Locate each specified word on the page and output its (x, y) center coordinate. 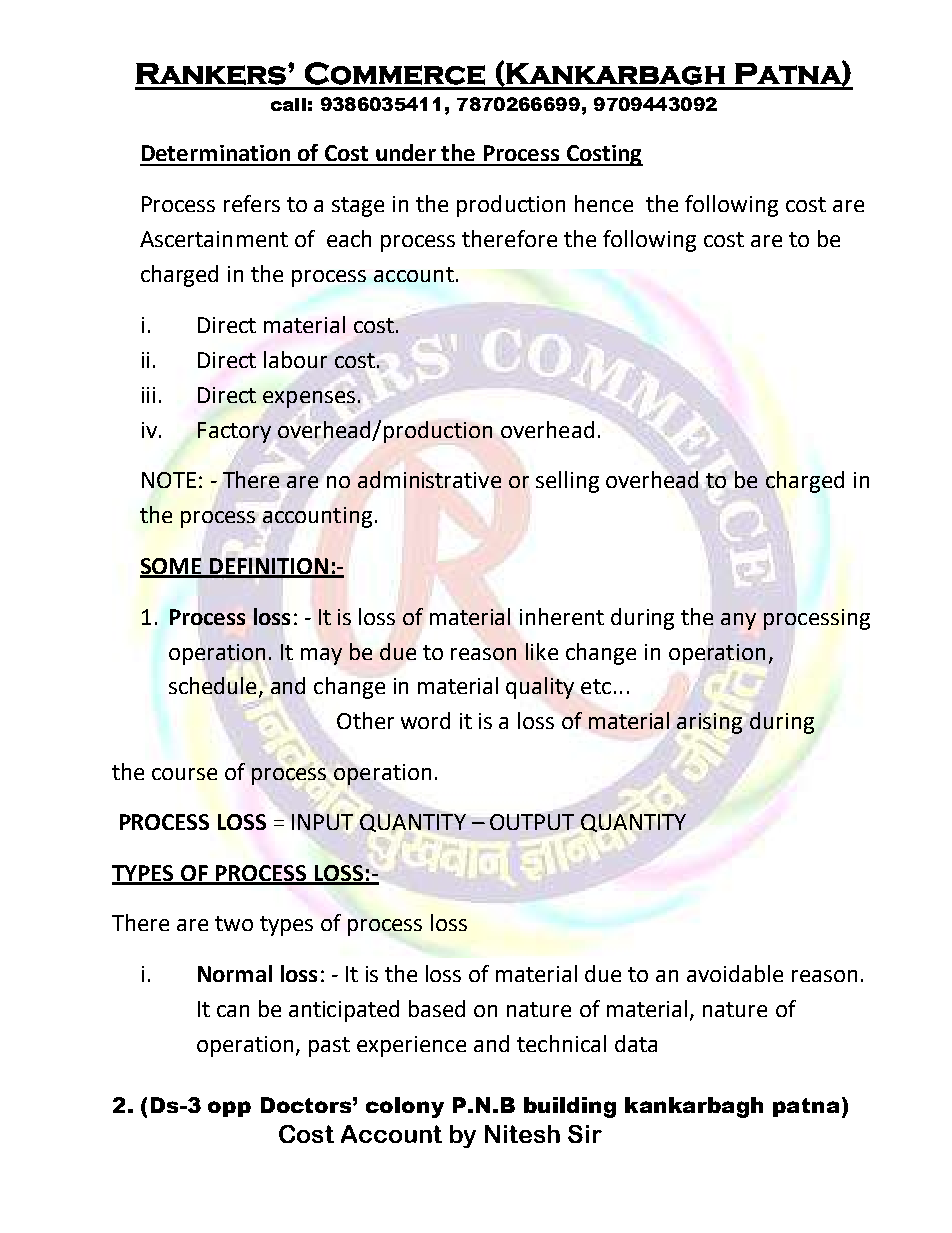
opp (229, 1109)
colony (405, 1107)
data (636, 1043)
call (288, 104)
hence (604, 203)
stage (358, 207)
